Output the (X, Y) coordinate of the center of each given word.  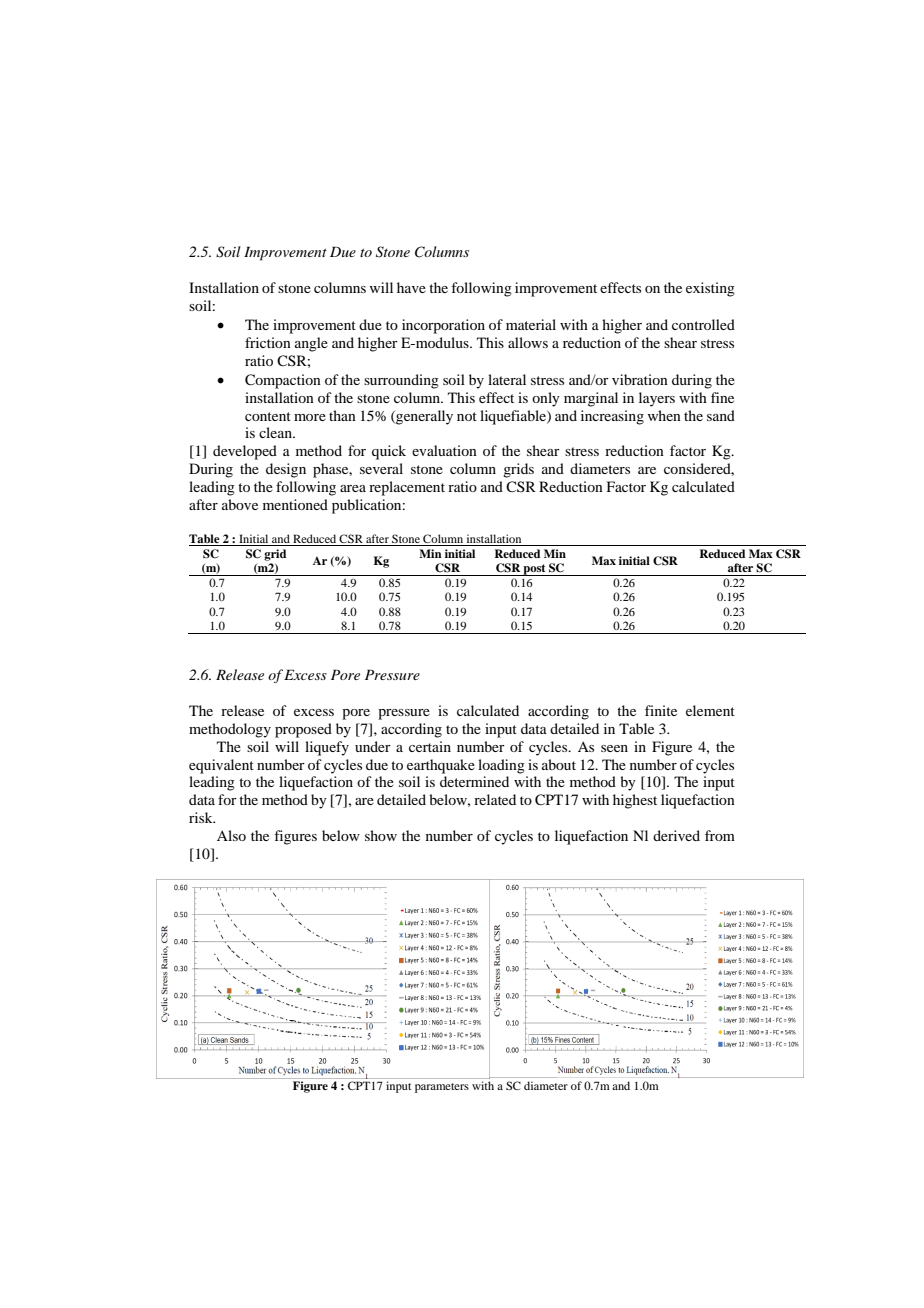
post (535, 570)
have (411, 287)
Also (231, 835)
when (664, 415)
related (495, 799)
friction (268, 342)
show (381, 835)
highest (635, 801)
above (240, 504)
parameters (442, 1088)
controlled (703, 324)
